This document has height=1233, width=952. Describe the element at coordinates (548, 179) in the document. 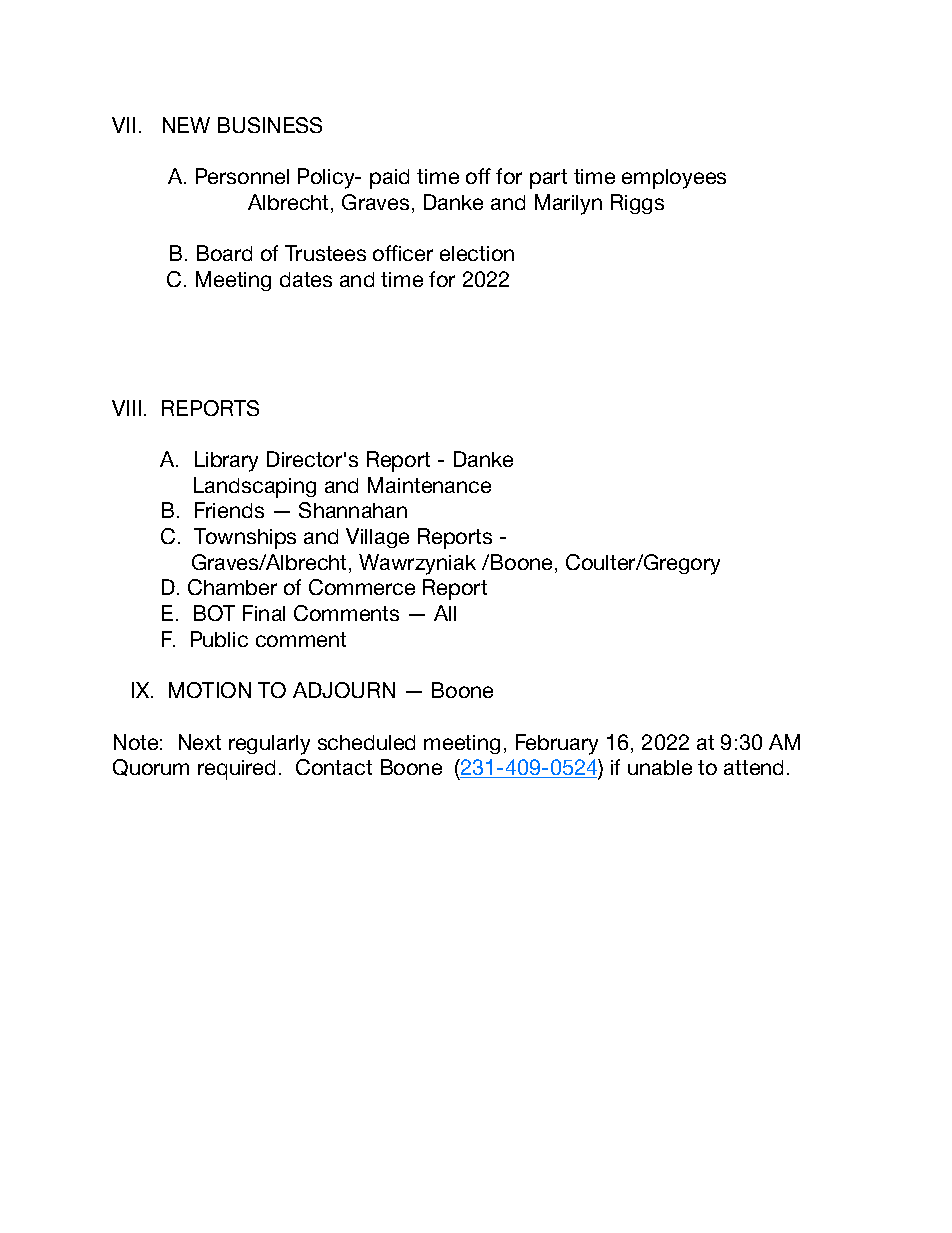

I see `part` at that location.
